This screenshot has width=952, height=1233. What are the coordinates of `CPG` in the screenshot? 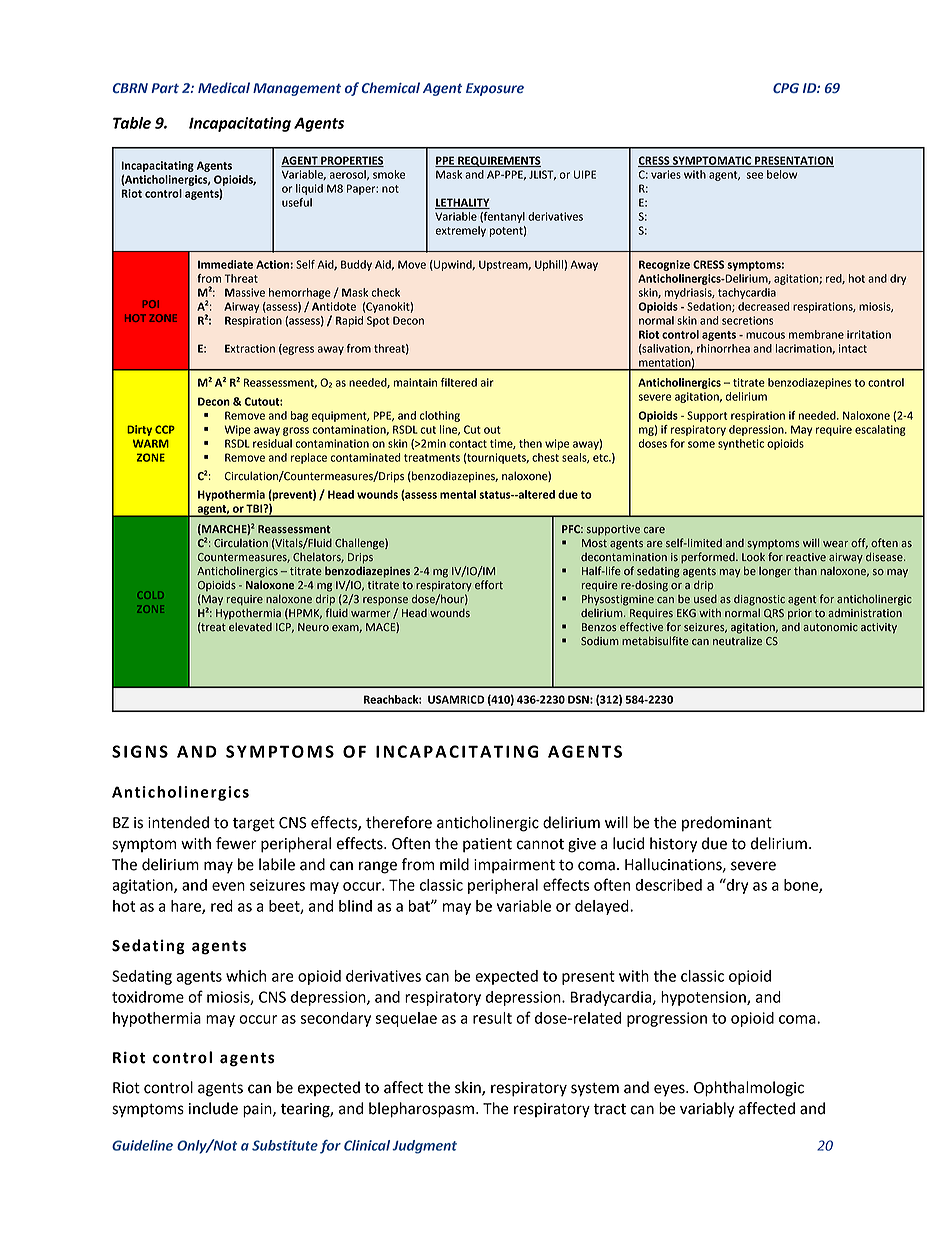 It's located at (786, 88).
